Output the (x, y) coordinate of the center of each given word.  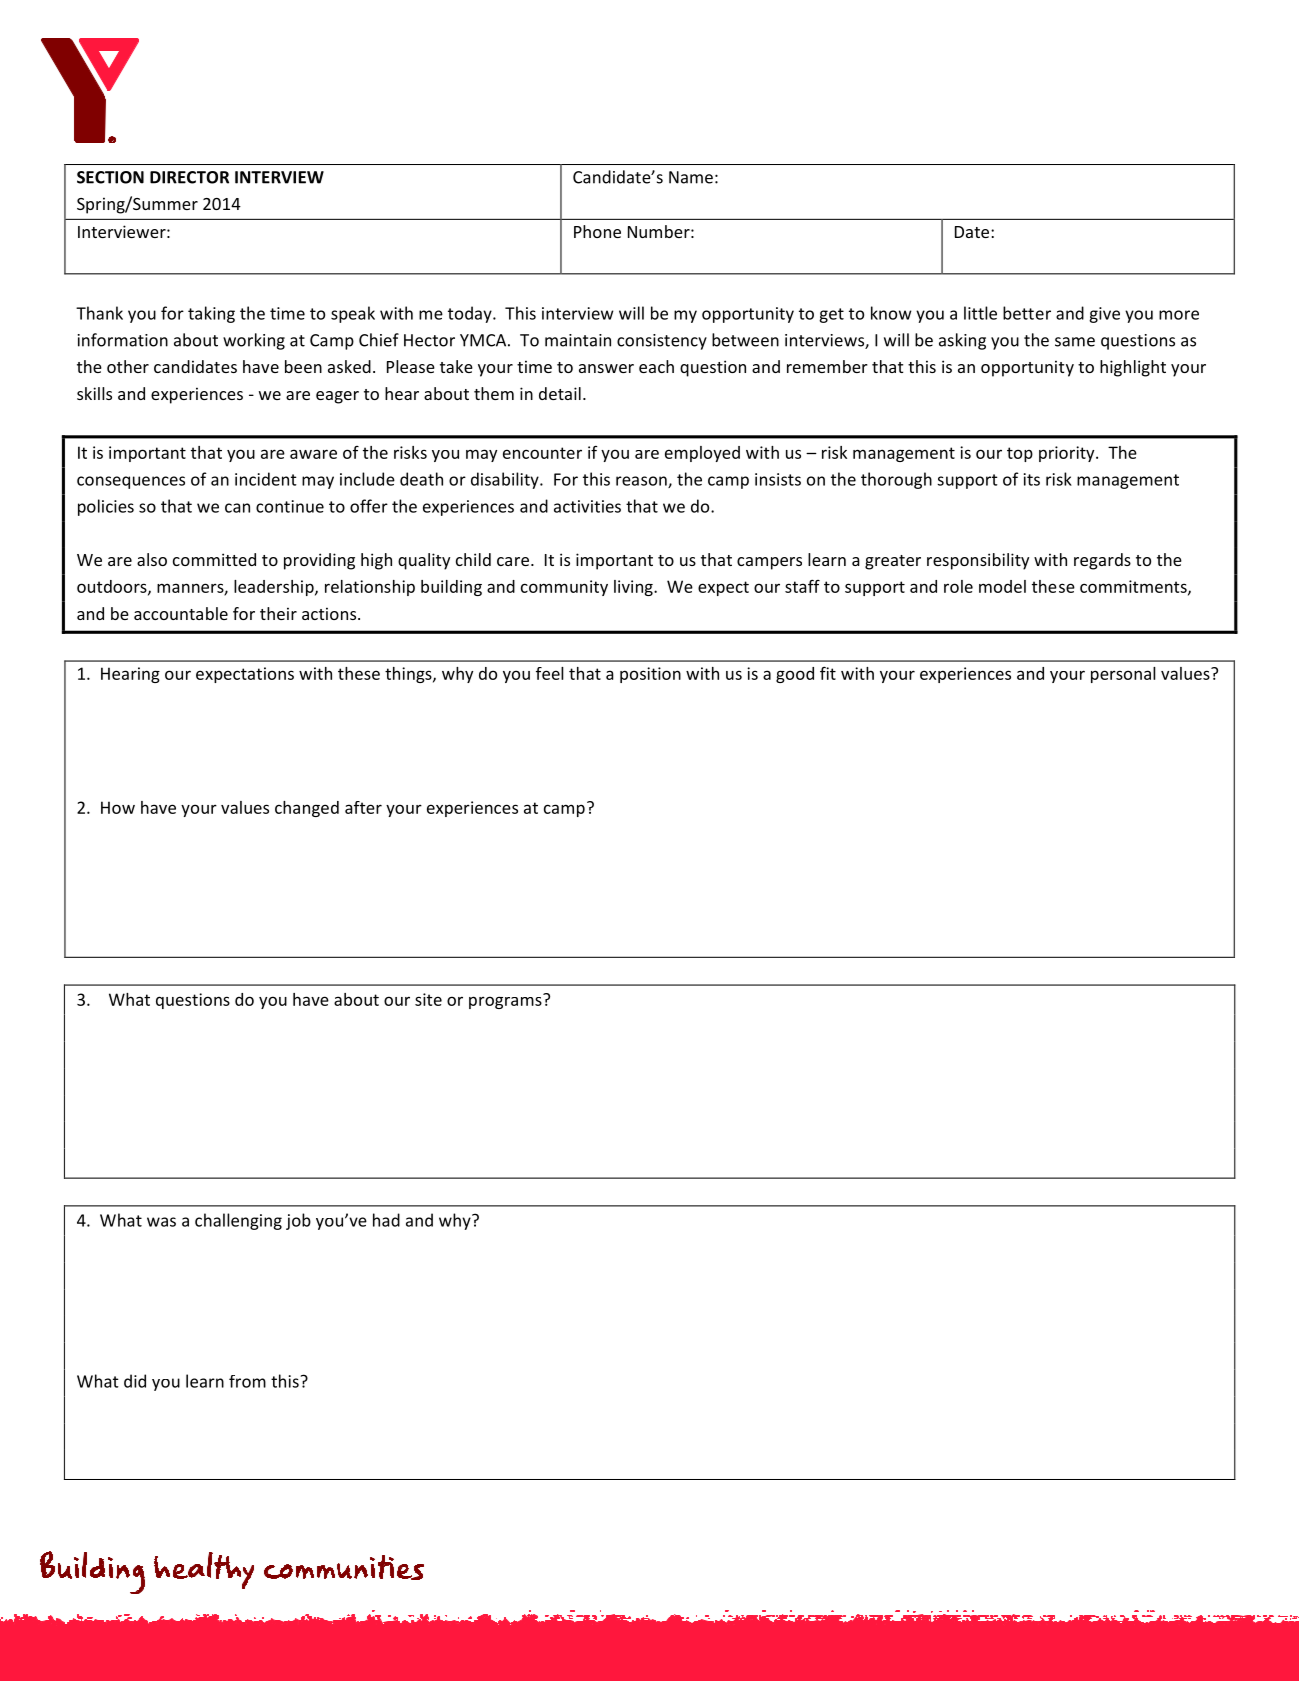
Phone (597, 231)
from (247, 1381)
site (428, 999)
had (386, 1220)
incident (266, 479)
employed (702, 454)
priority (1068, 454)
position (650, 675)
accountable (181, 613)
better (1027, 313)
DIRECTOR (189, 177)
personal (1123, 675)
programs (506, 1001)
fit (828, 673)
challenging (238, 1221)
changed (307, 809)
